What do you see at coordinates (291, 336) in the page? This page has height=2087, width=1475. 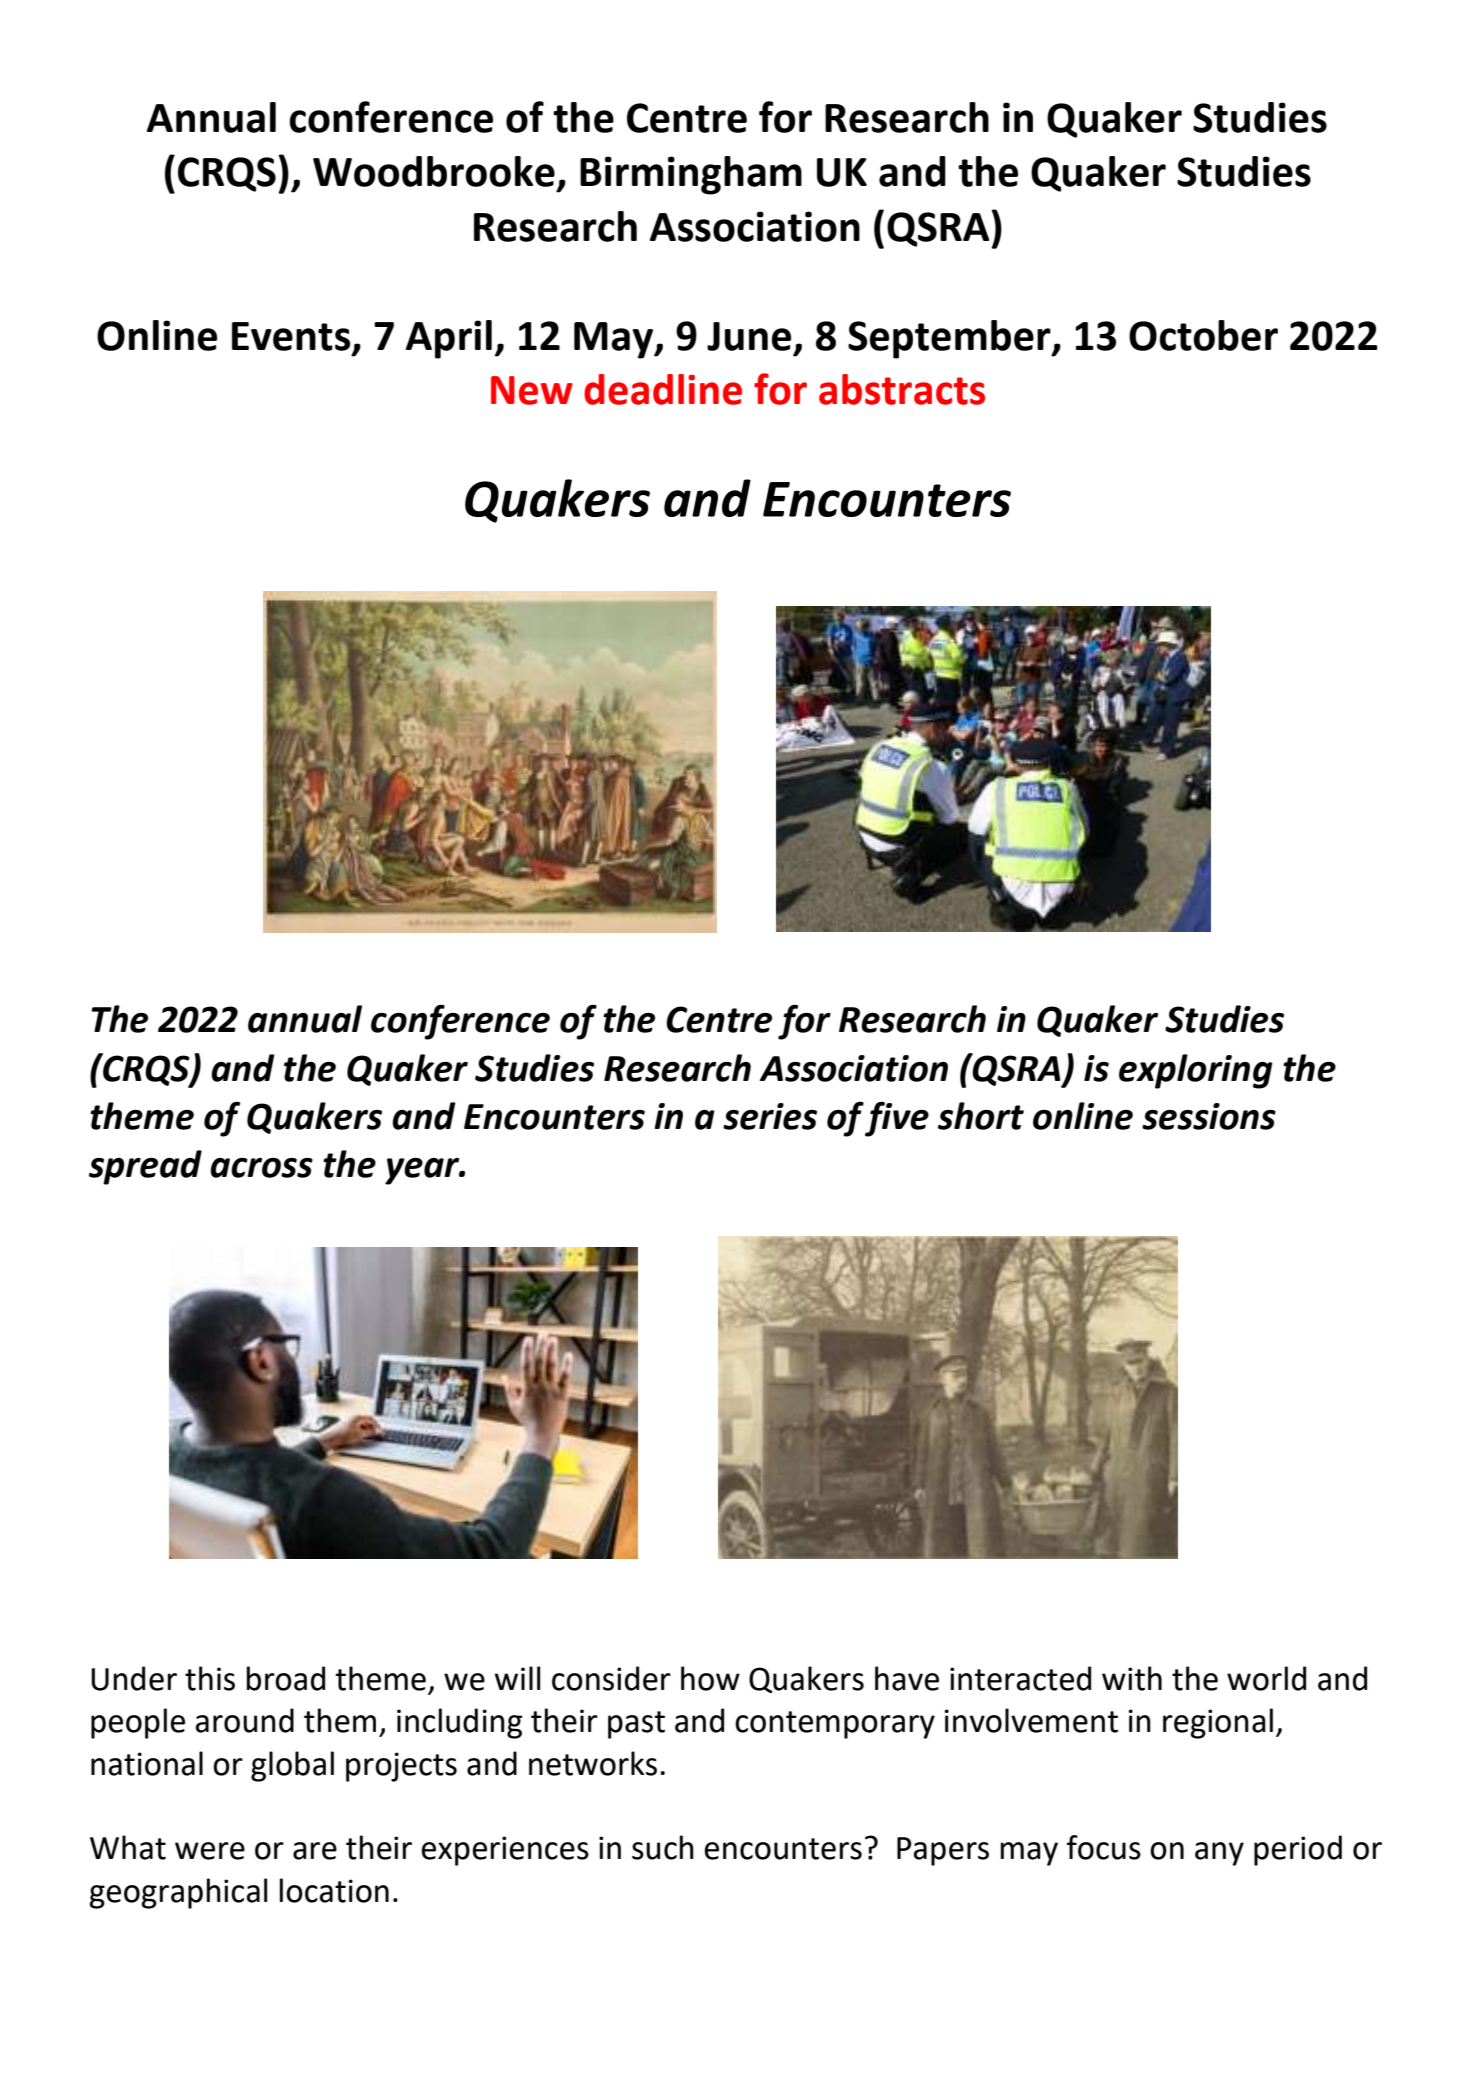 I see `Events` at bounding box center [291, 336].
